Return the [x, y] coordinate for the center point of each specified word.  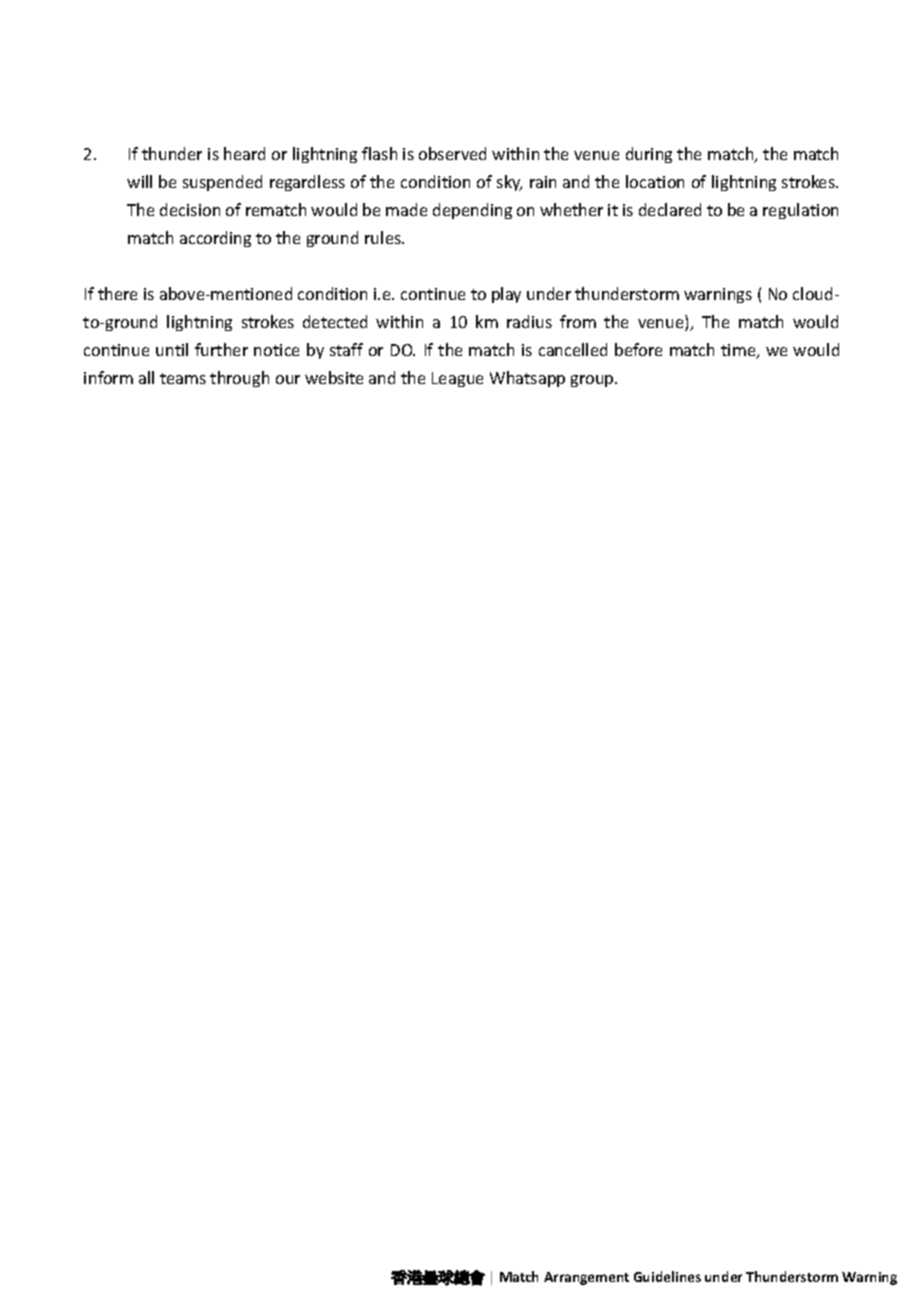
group [593, 381]
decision [190, 209]
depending [472, 211]
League [457, 379]
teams [183, 378]
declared [670, 209]
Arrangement [586, 1278]
